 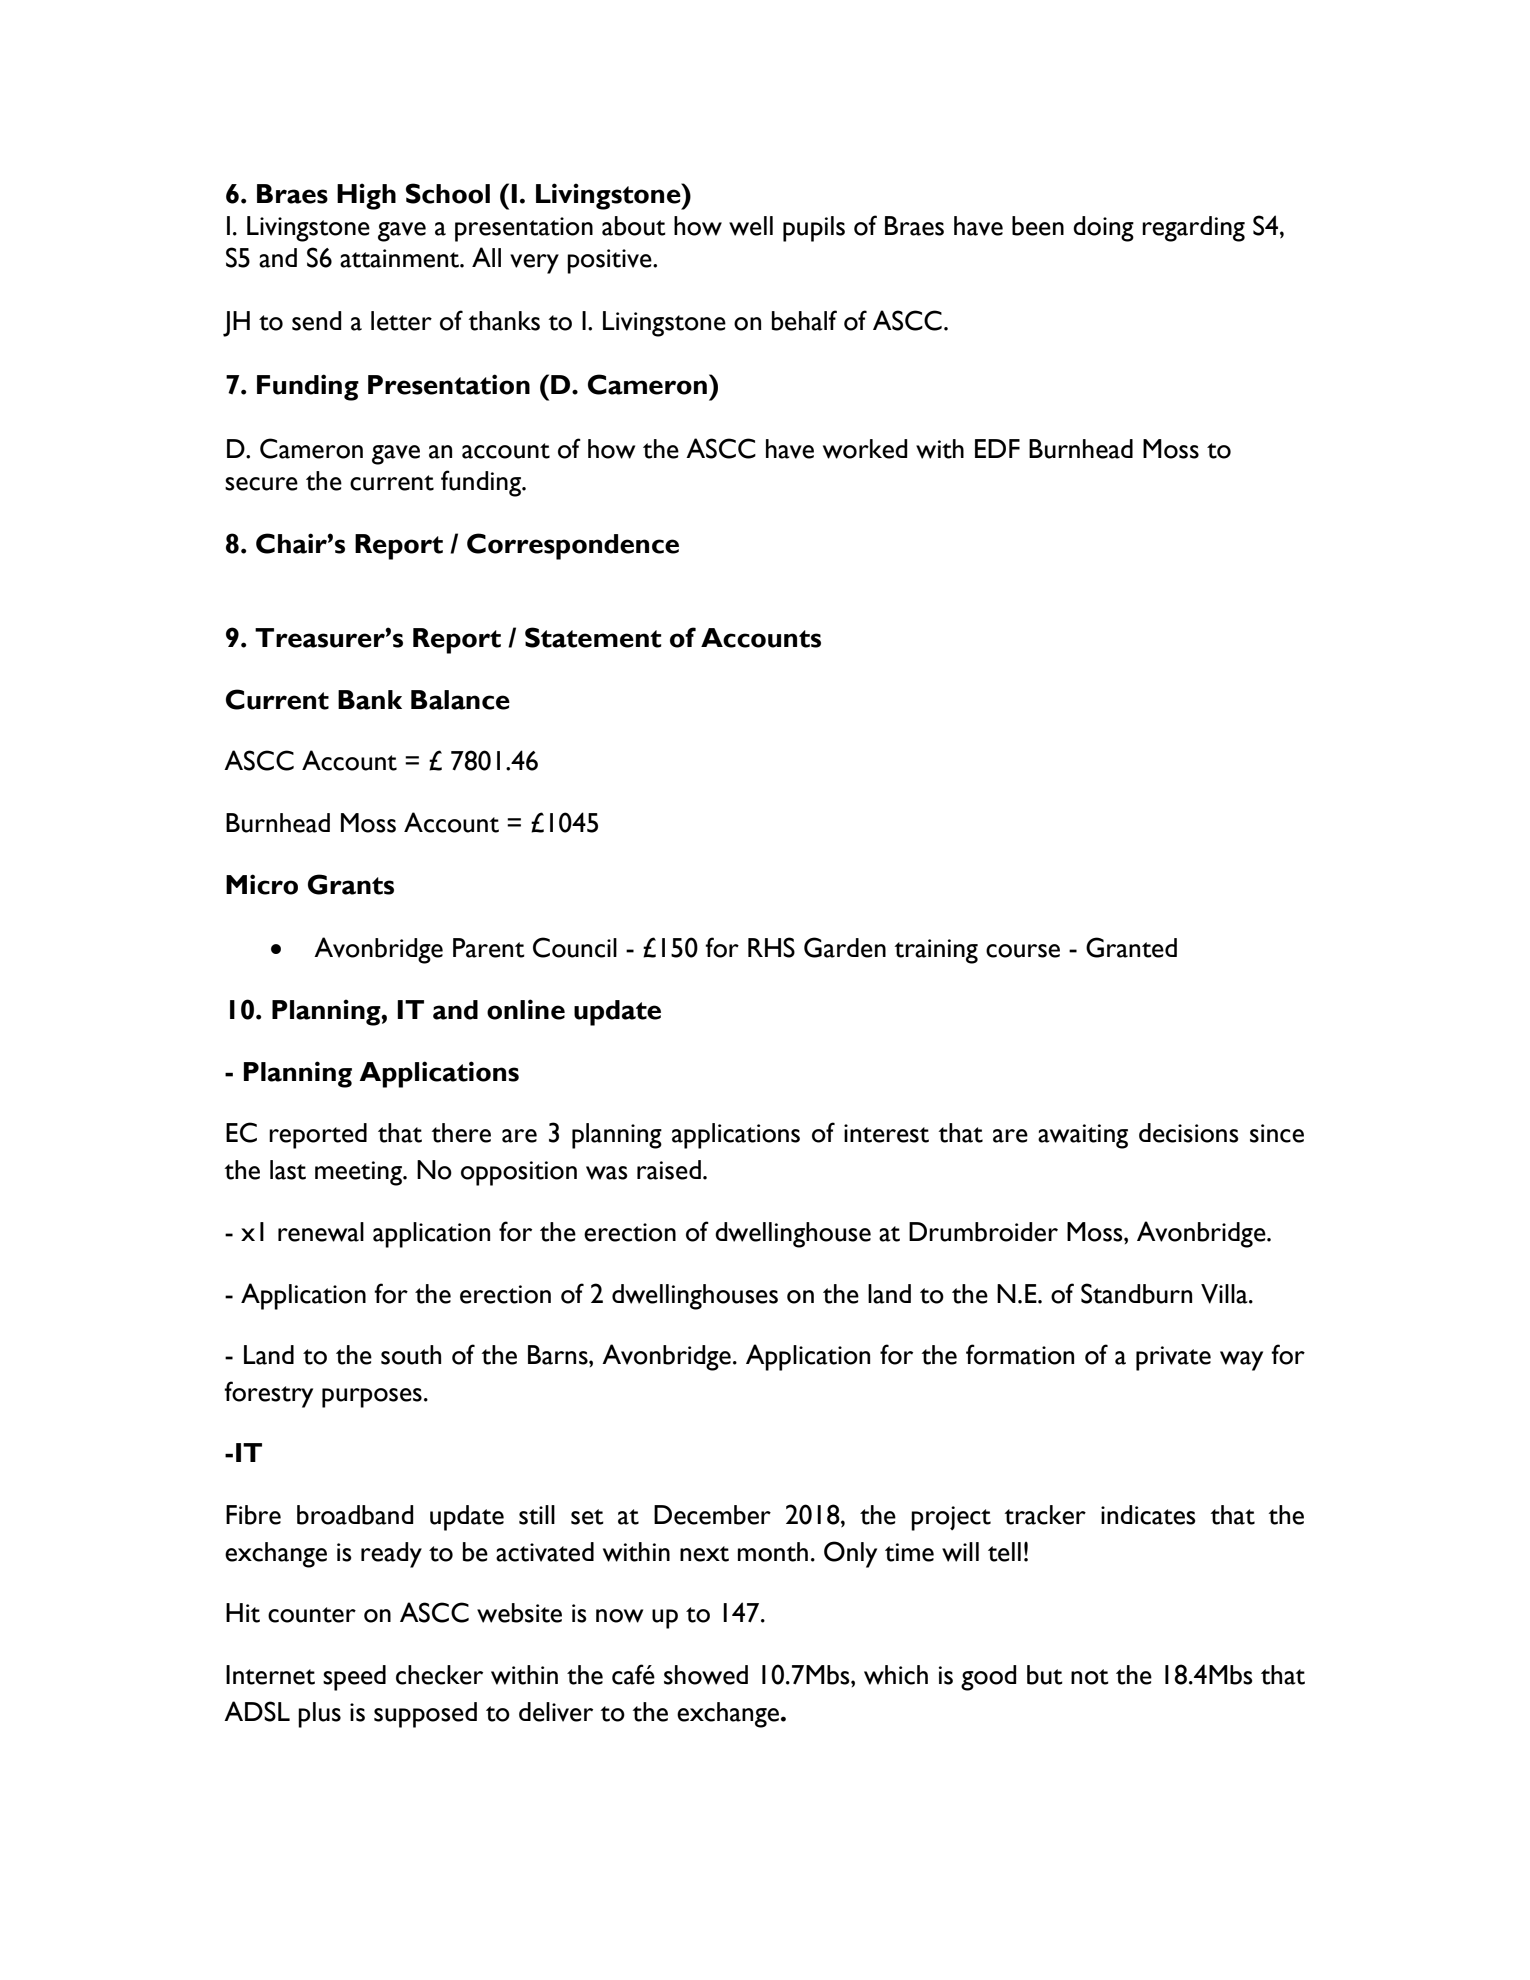 What do you see at coordinates (354, 1678) in the document?
I see `speed` at bounding box center [354, 1678].
